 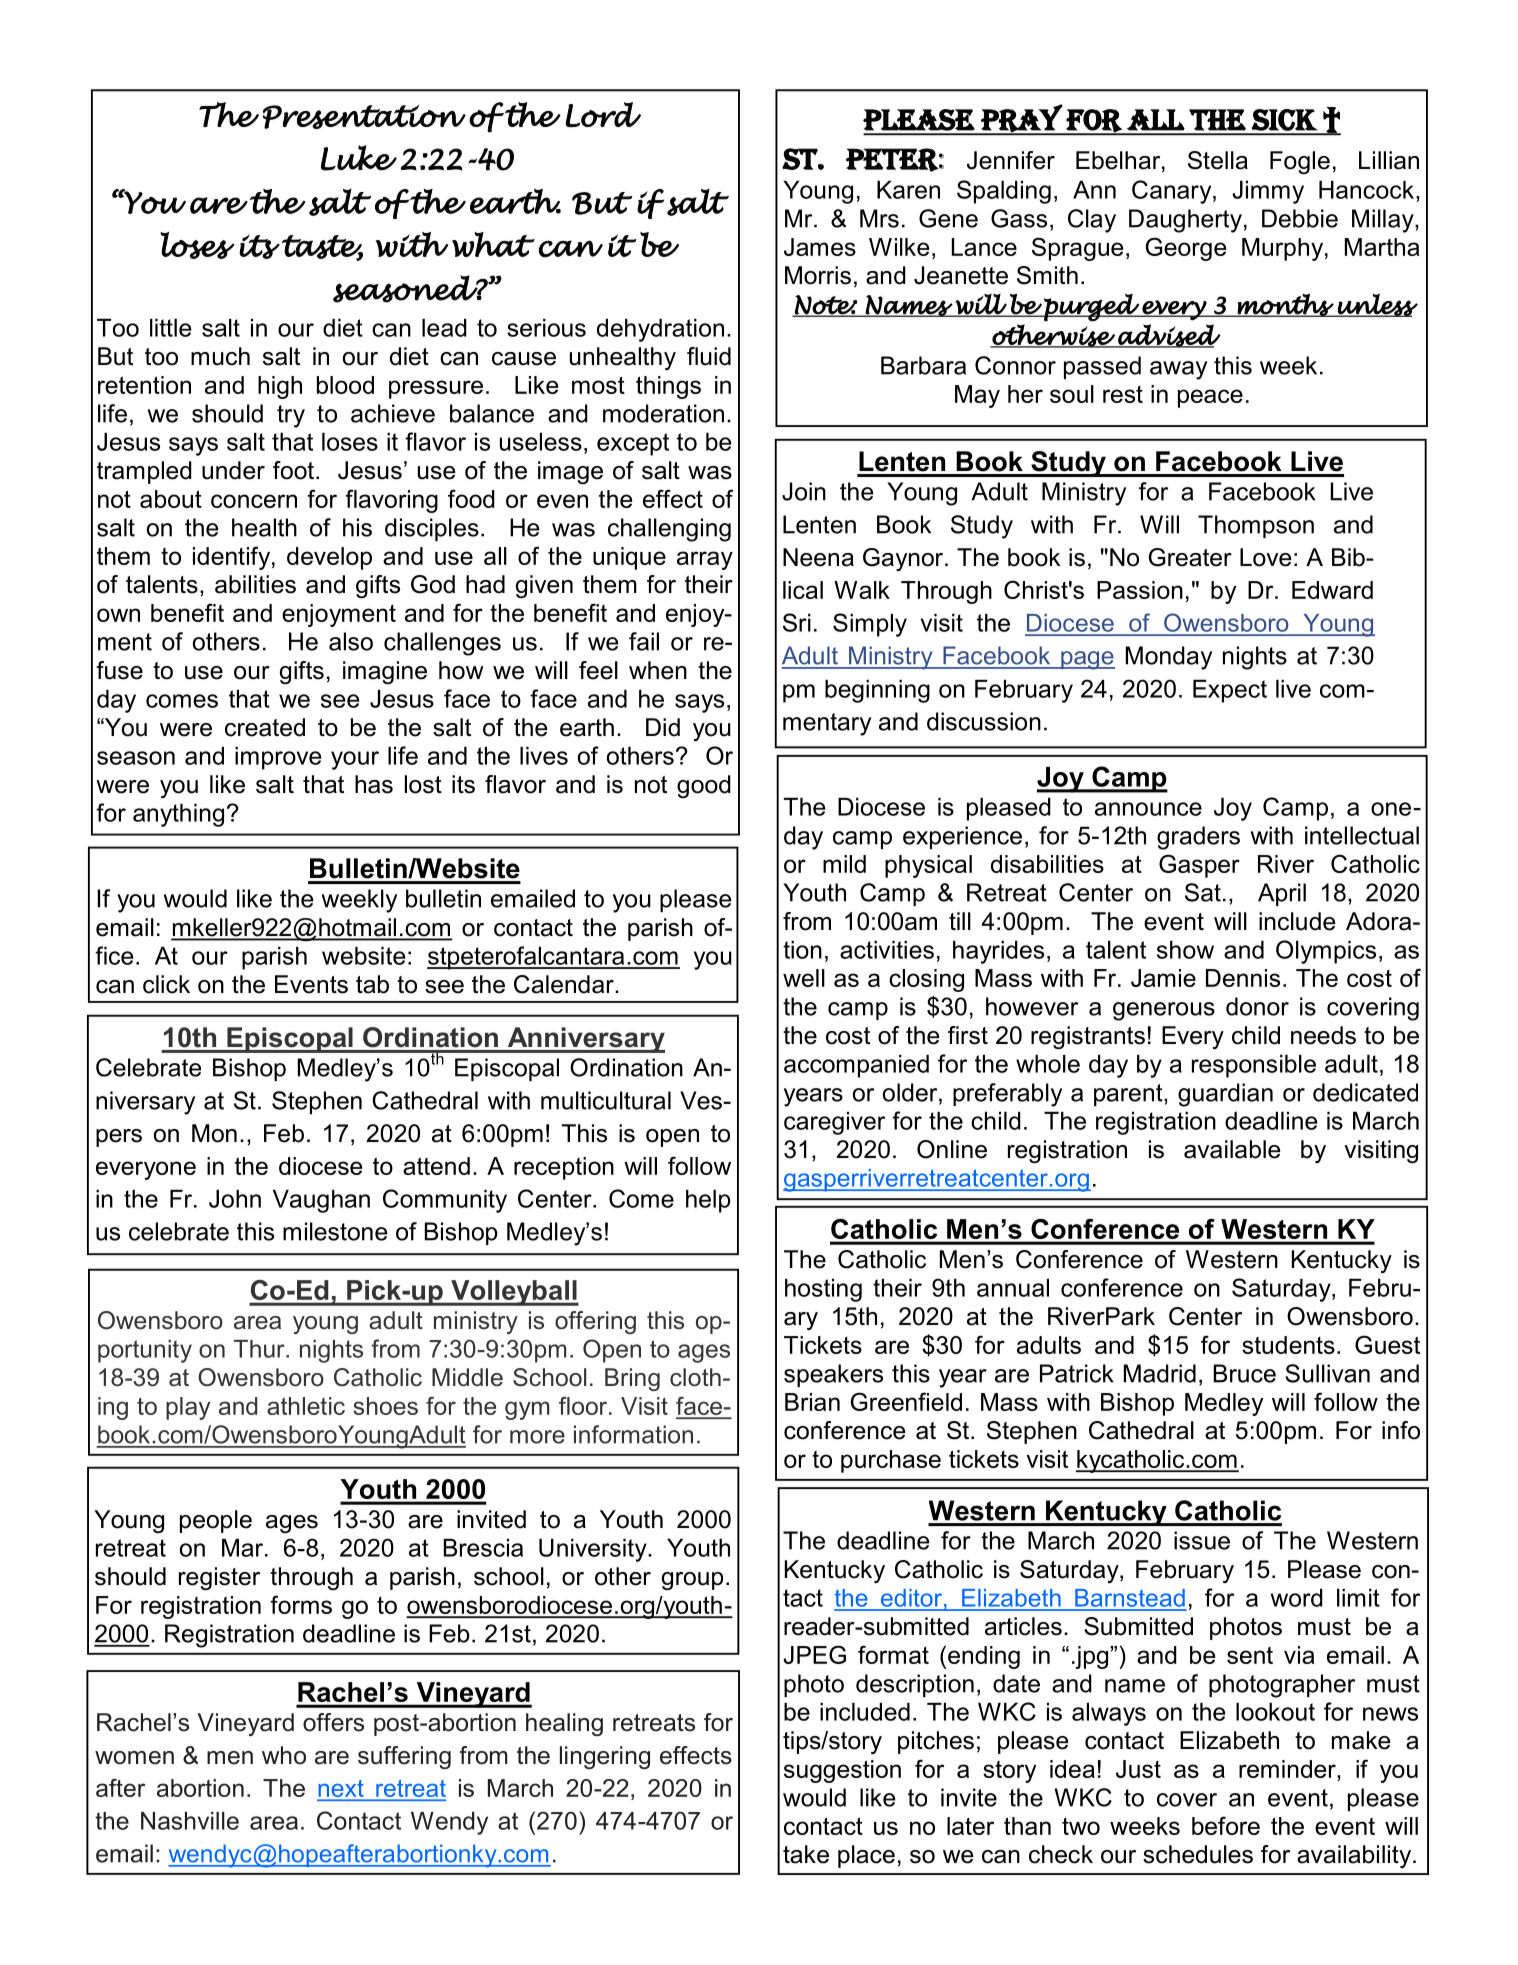 I want to click on James, so click(x=820, y=247).
